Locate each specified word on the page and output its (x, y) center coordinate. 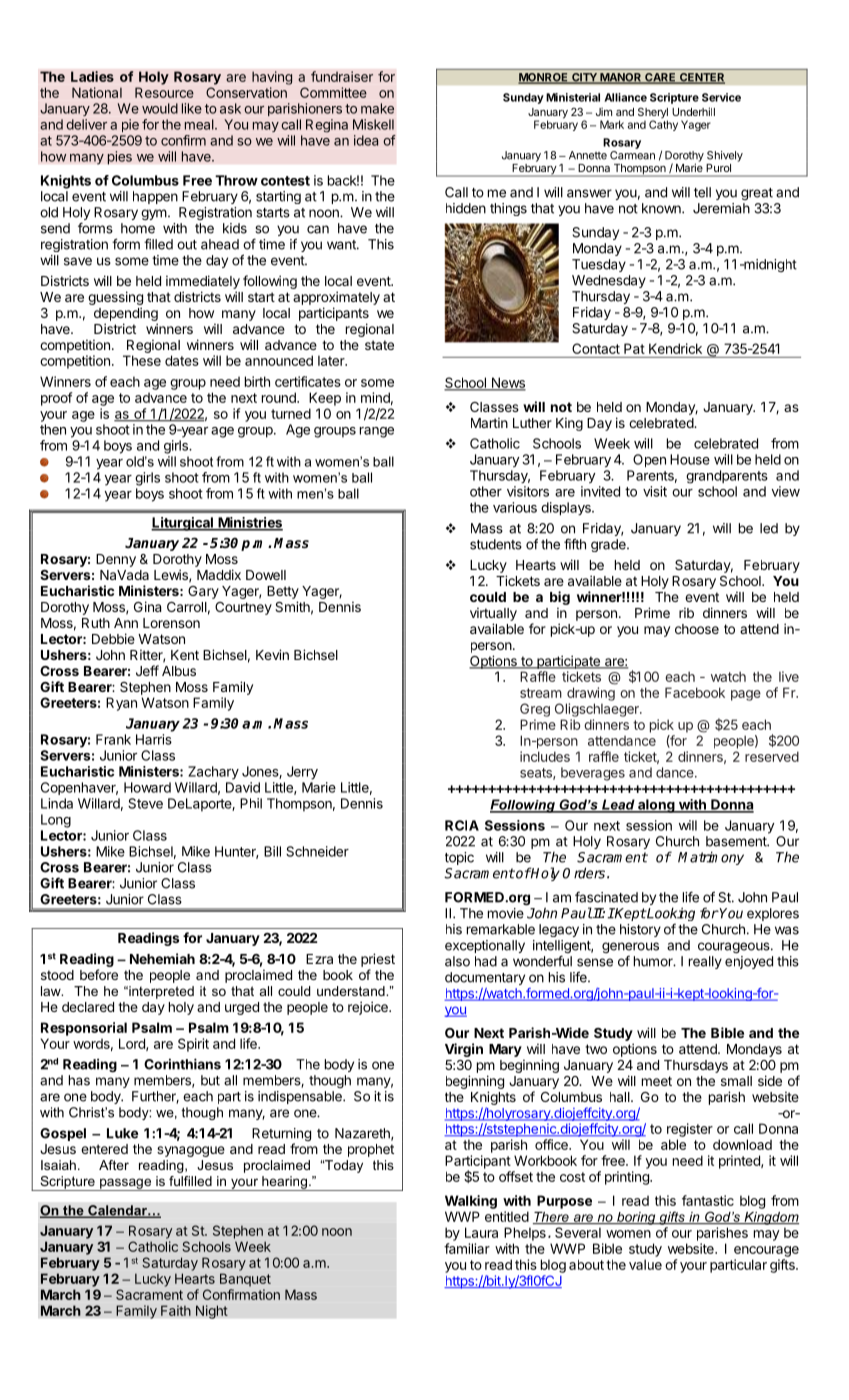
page (746, 695)
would (160, 108)
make (377, 108)
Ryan (121, 704)
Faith (176, 1310)
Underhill (693, 111)
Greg (535, 710)
